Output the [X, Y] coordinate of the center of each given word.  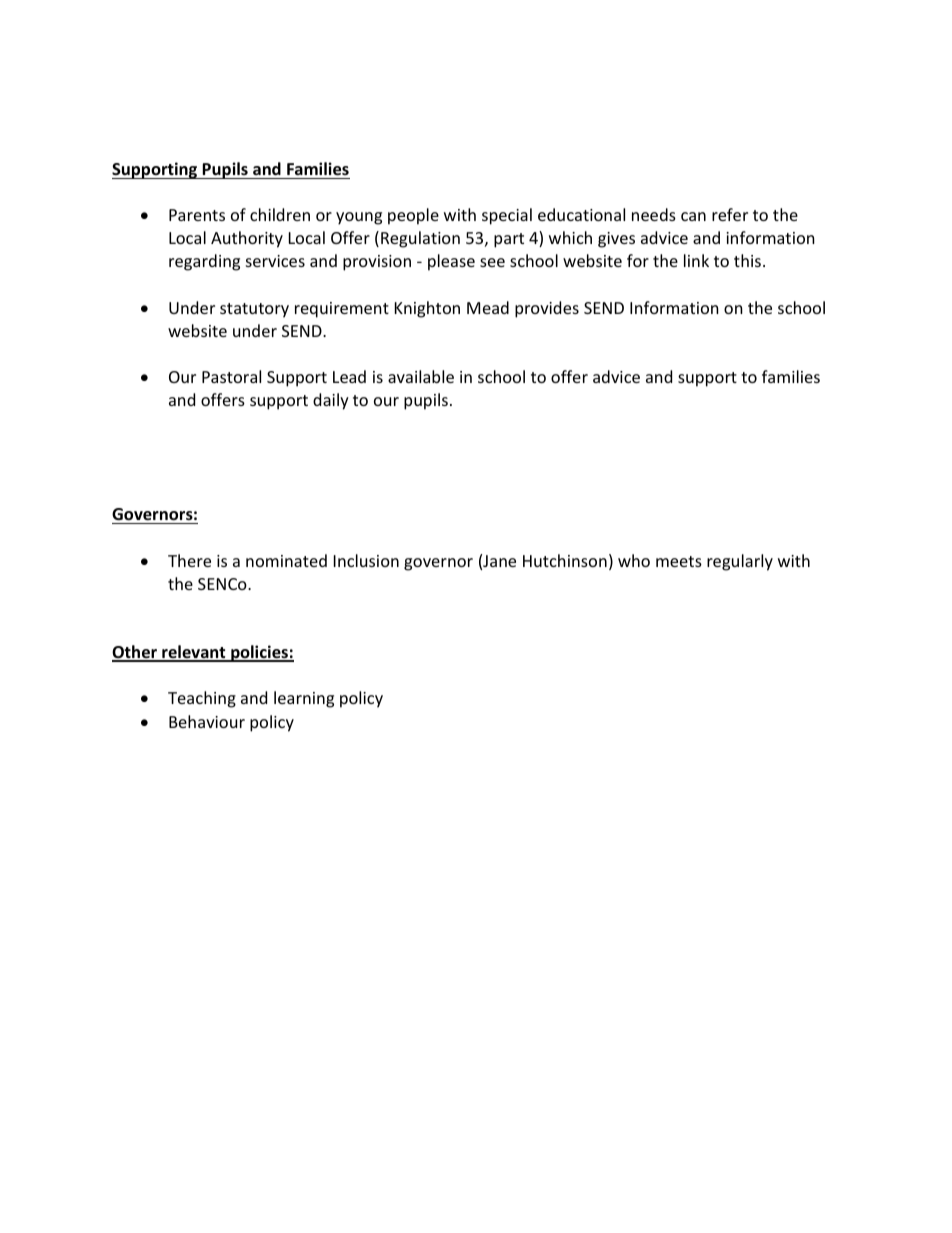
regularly [740, 562]
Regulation [420, 239]
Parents [197, 215]
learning [304, 699]
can [693, 216]
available [421, 376]
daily [331, 401]
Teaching [202, 699]
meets [679, 561]
